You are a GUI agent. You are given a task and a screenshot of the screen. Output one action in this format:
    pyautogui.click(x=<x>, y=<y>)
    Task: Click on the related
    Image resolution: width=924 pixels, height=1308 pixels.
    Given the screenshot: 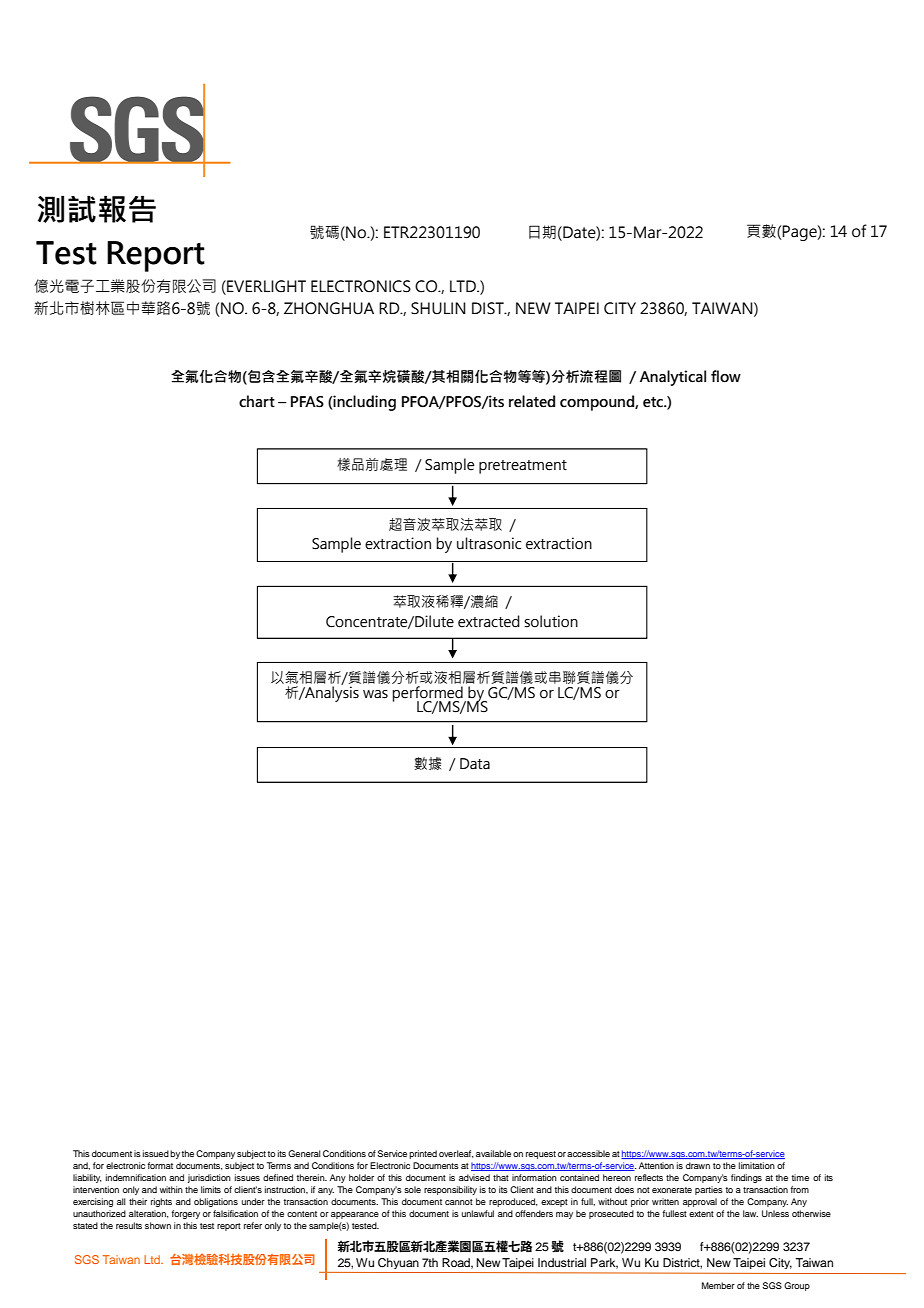 What is the action you would take?
    pyautogui.click(x=532, y=401)
